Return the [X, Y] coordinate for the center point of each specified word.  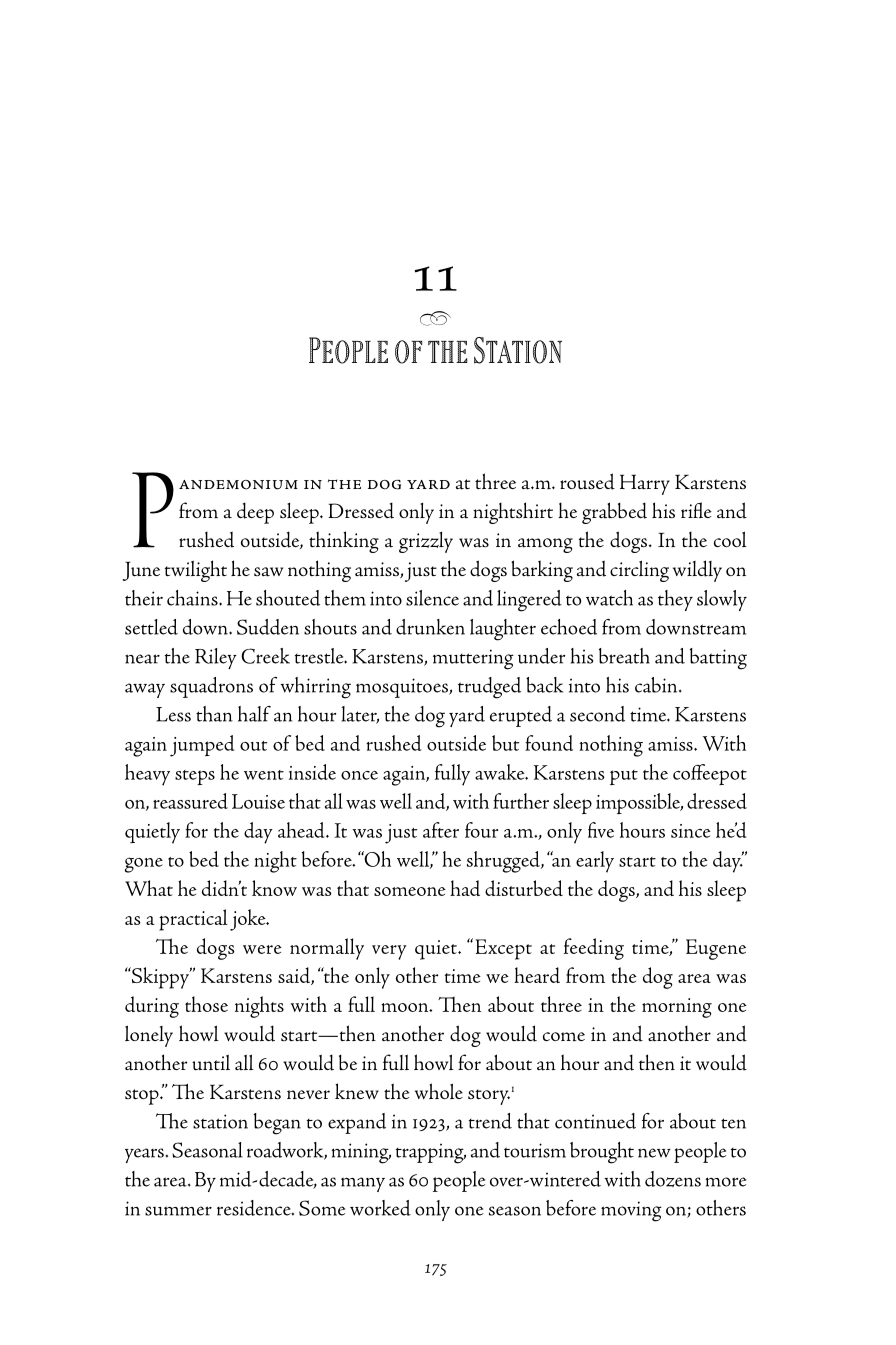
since [691, 831]
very [389, 952]
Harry [645, 484]
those [206, 1004]
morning [677, 1008]
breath [624, 656]
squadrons [211, 687]
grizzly [426, 542]
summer [178, 1211]
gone [144, 865]
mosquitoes [403, 688]
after [441, 830]
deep [255, 513]
